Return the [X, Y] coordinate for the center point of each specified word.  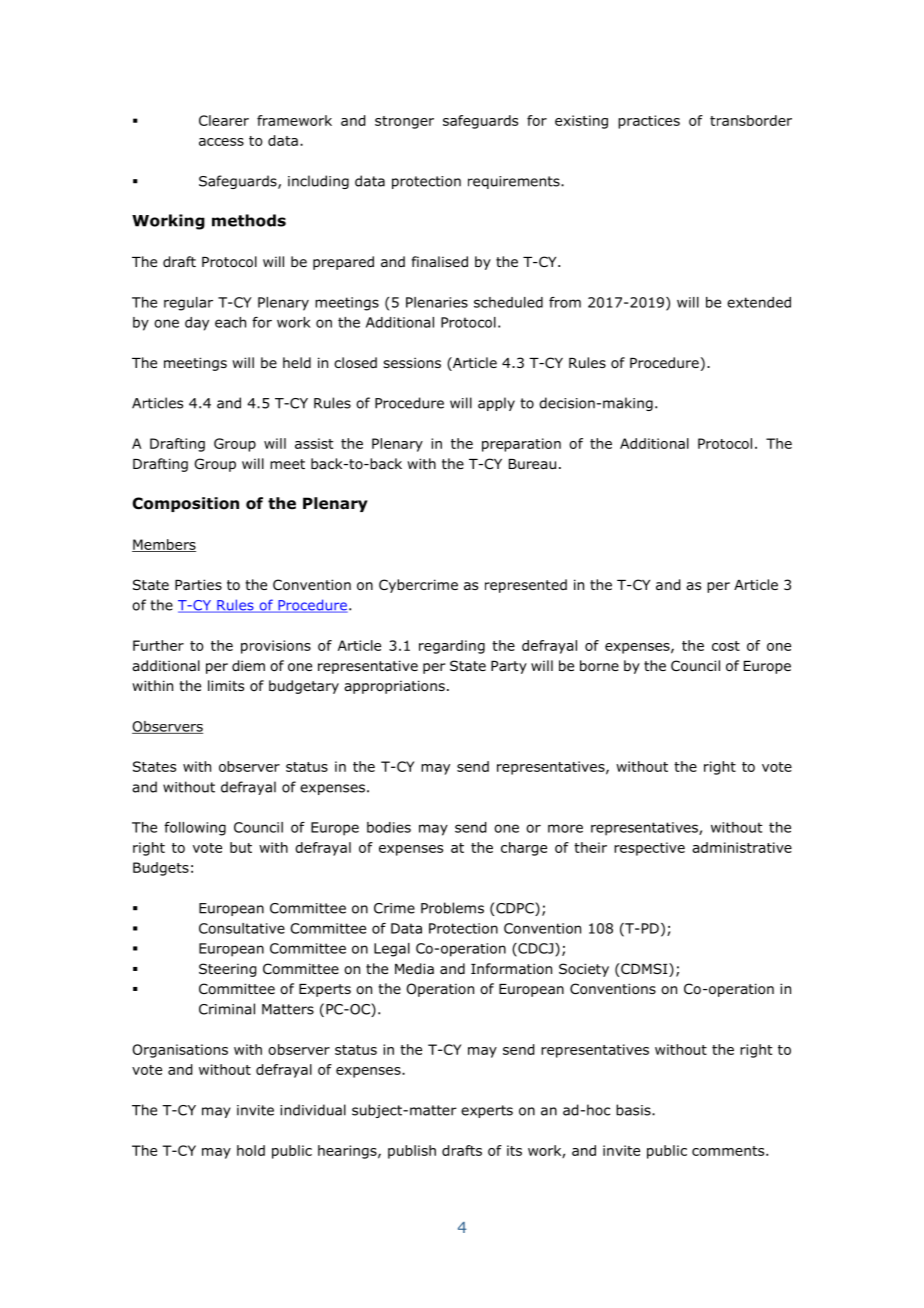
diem [248, 666]
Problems [452, 908]
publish [412, 1152]
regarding [452, 647]
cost [726, 646]
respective [649, 849]
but [241, 847]
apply [496, 404]
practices [649, 122]
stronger [404, 122]
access [221, 142]
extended [759, 302]
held [297, 362]
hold [251, 1150]
